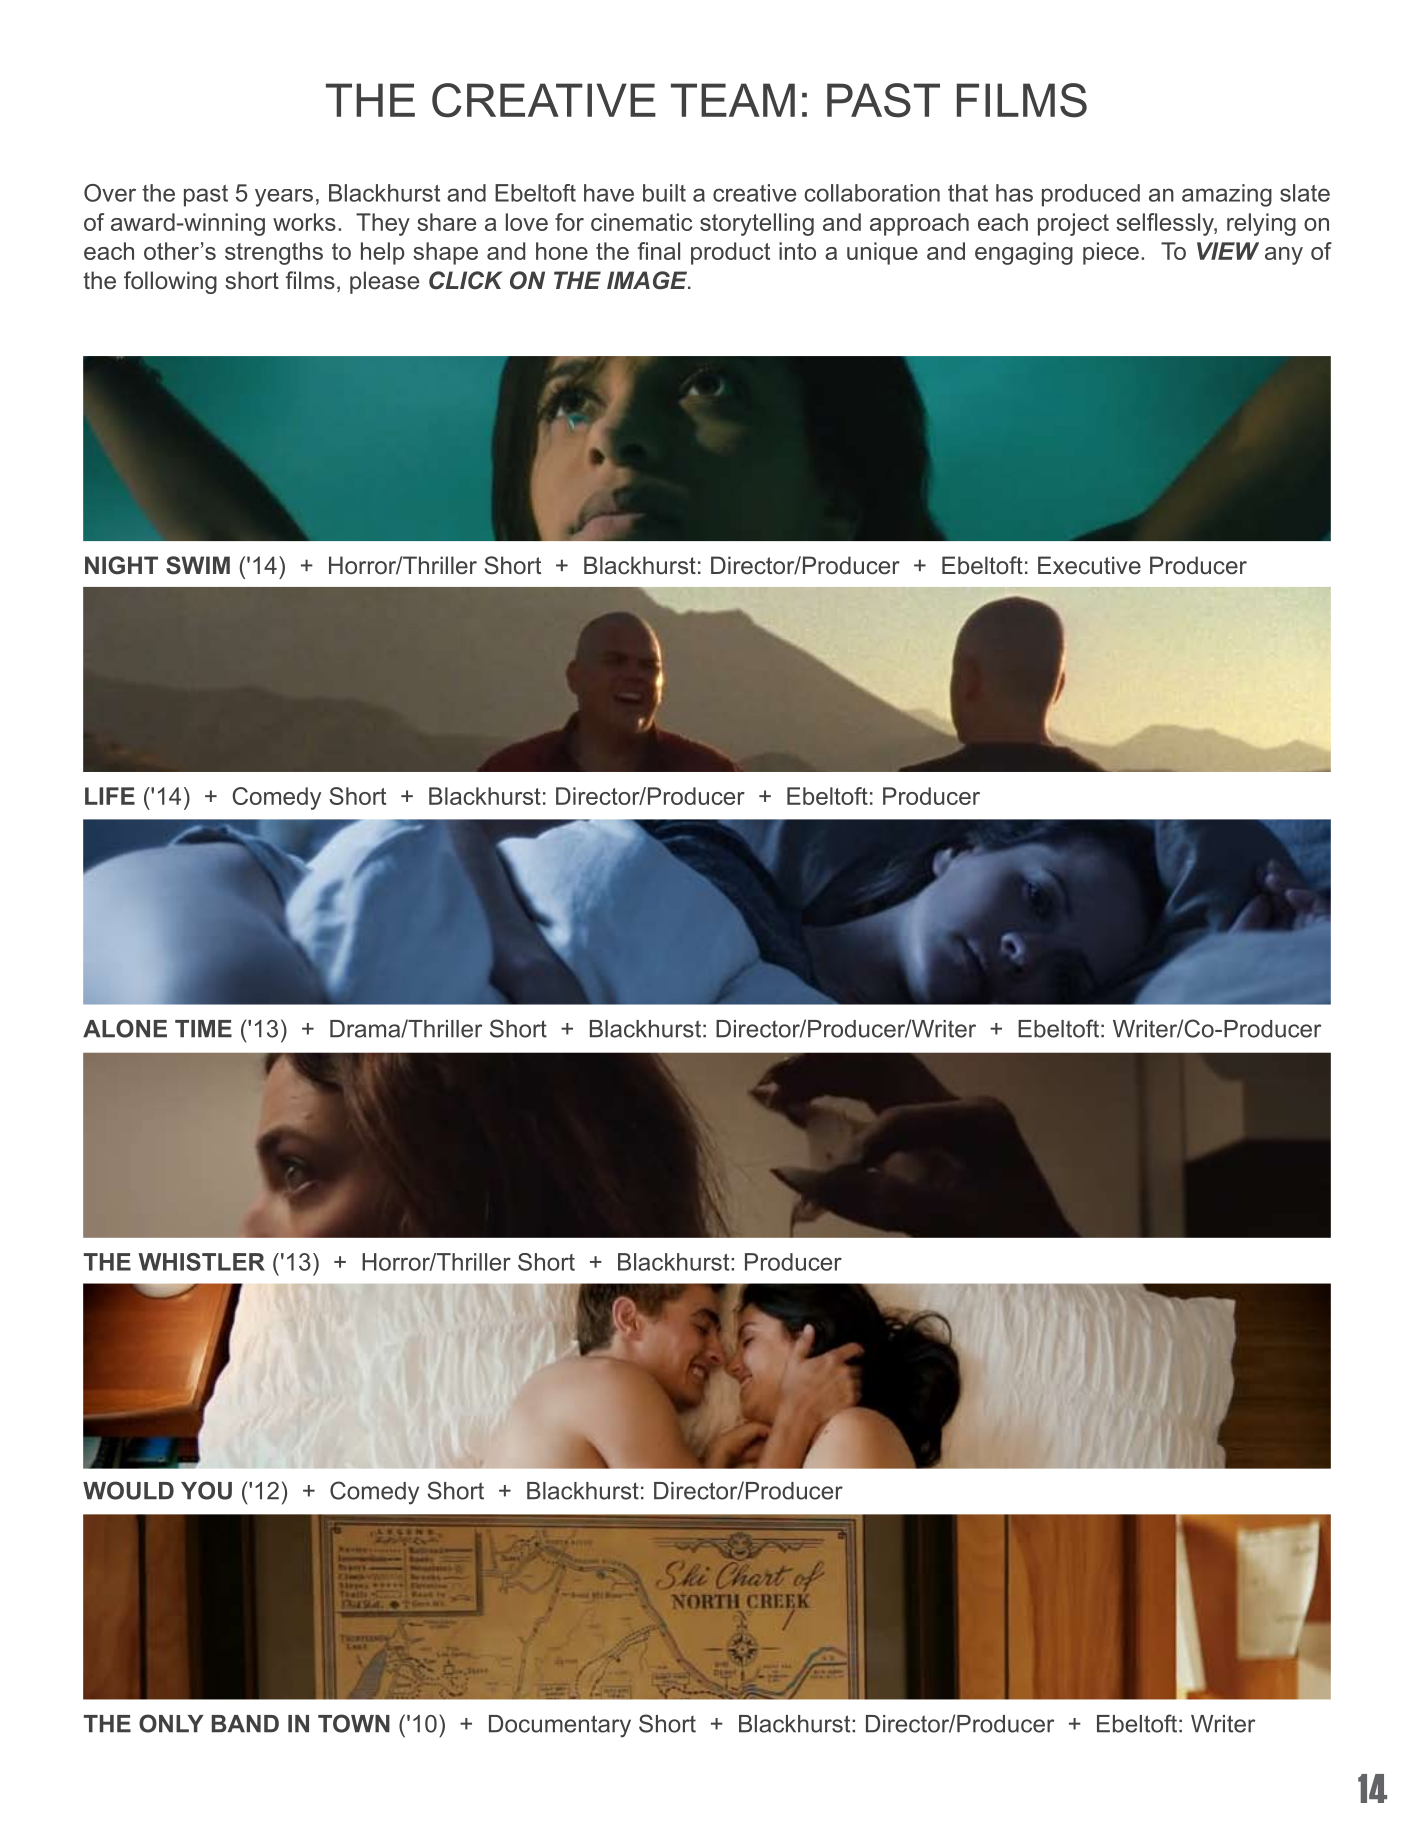 The image size is (1414, 1830). I want to click on TEAM, so click(733, 100).
